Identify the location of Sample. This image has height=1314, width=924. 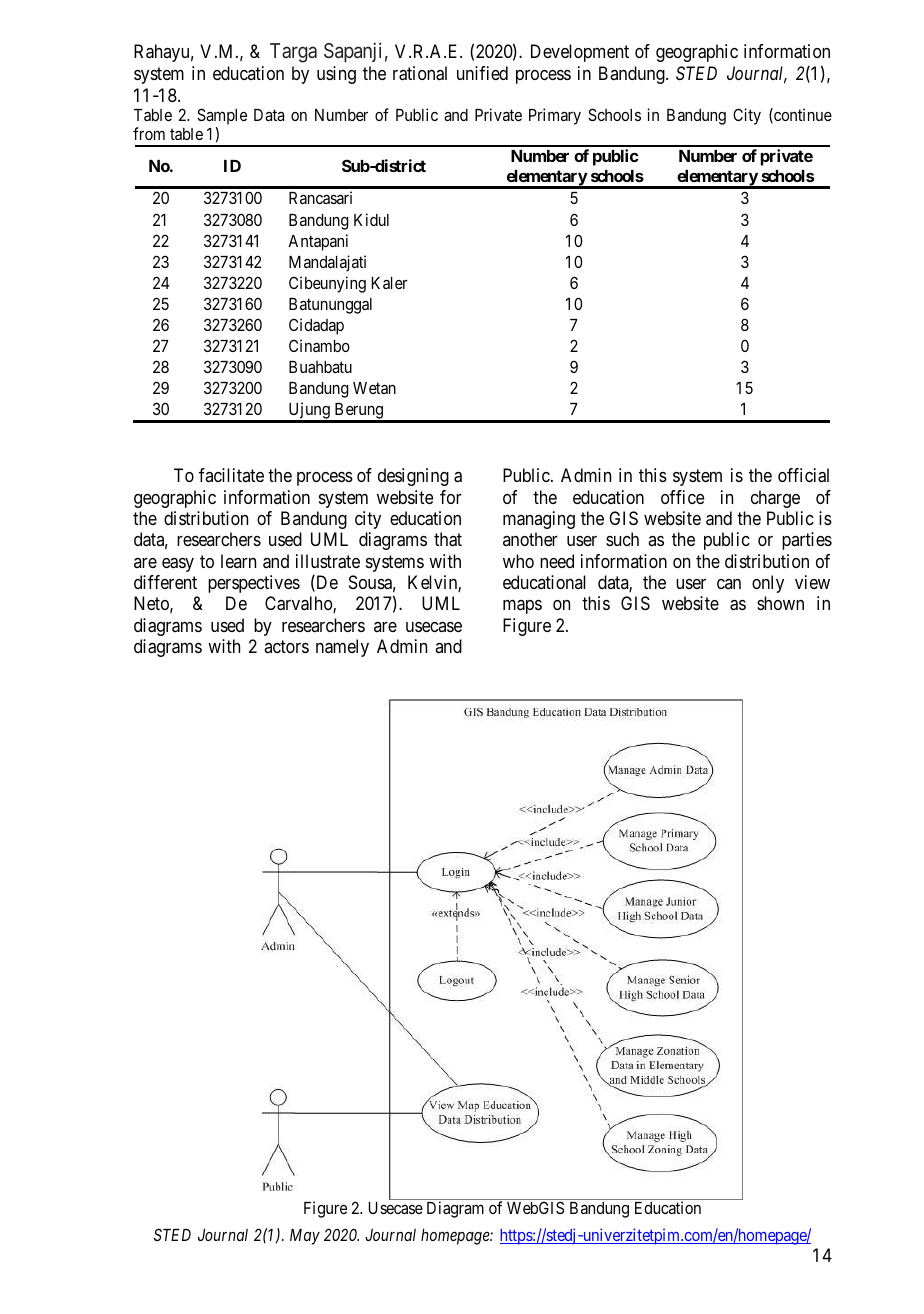
(222, 118).
